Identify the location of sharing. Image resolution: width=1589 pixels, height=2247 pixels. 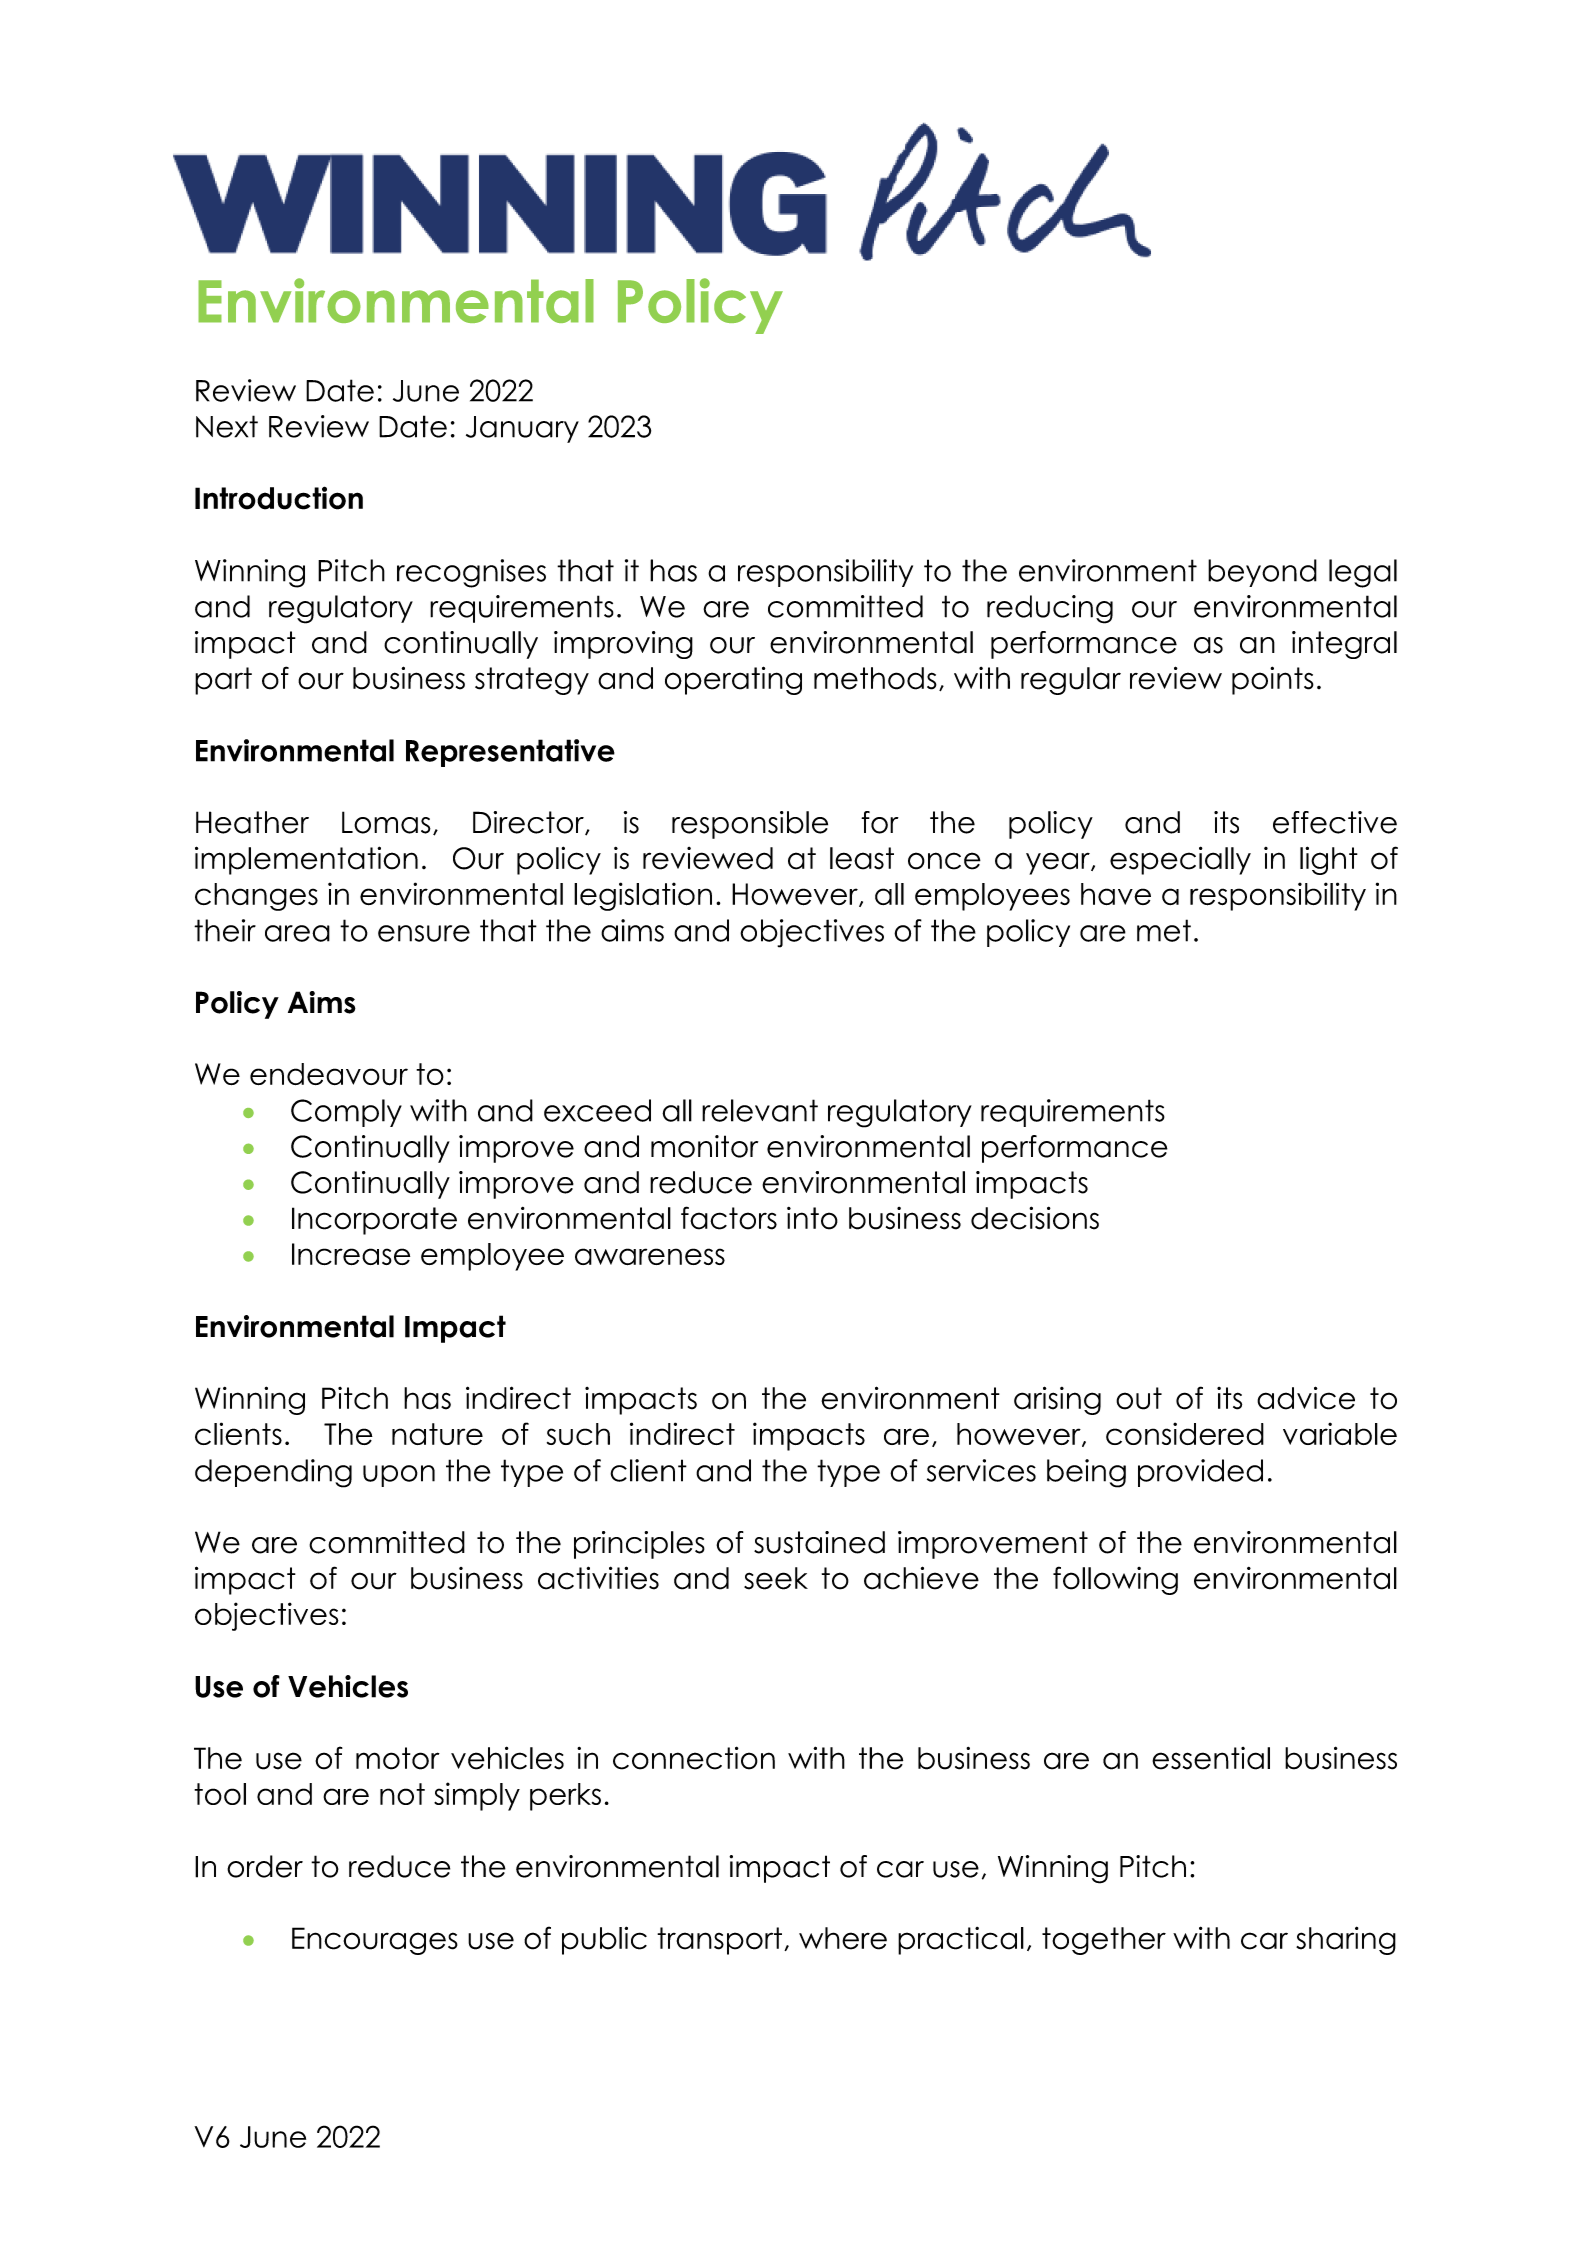
(1346, 1940).
